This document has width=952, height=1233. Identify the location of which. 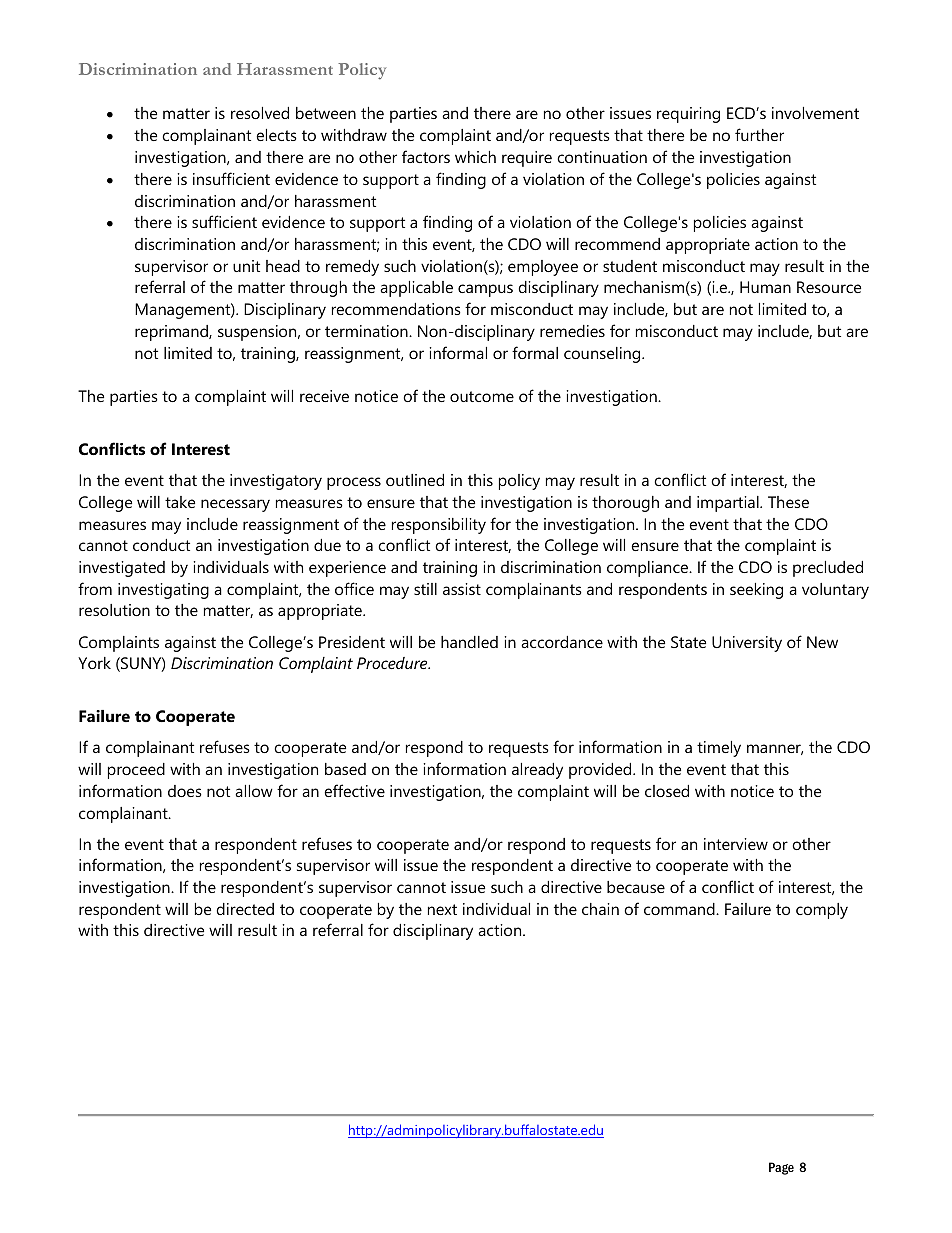
(475, 157).
